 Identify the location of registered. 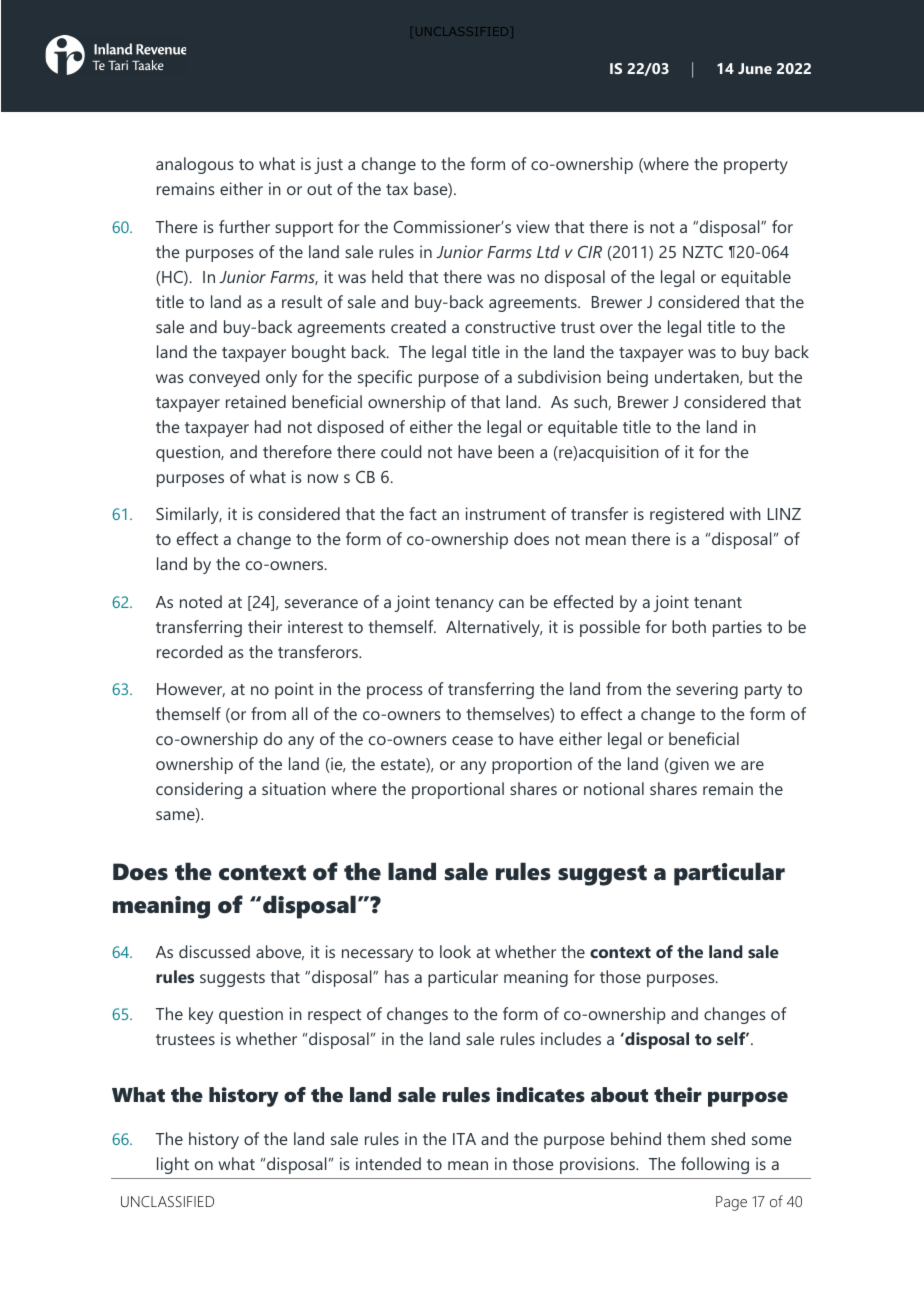
(687, 515).
